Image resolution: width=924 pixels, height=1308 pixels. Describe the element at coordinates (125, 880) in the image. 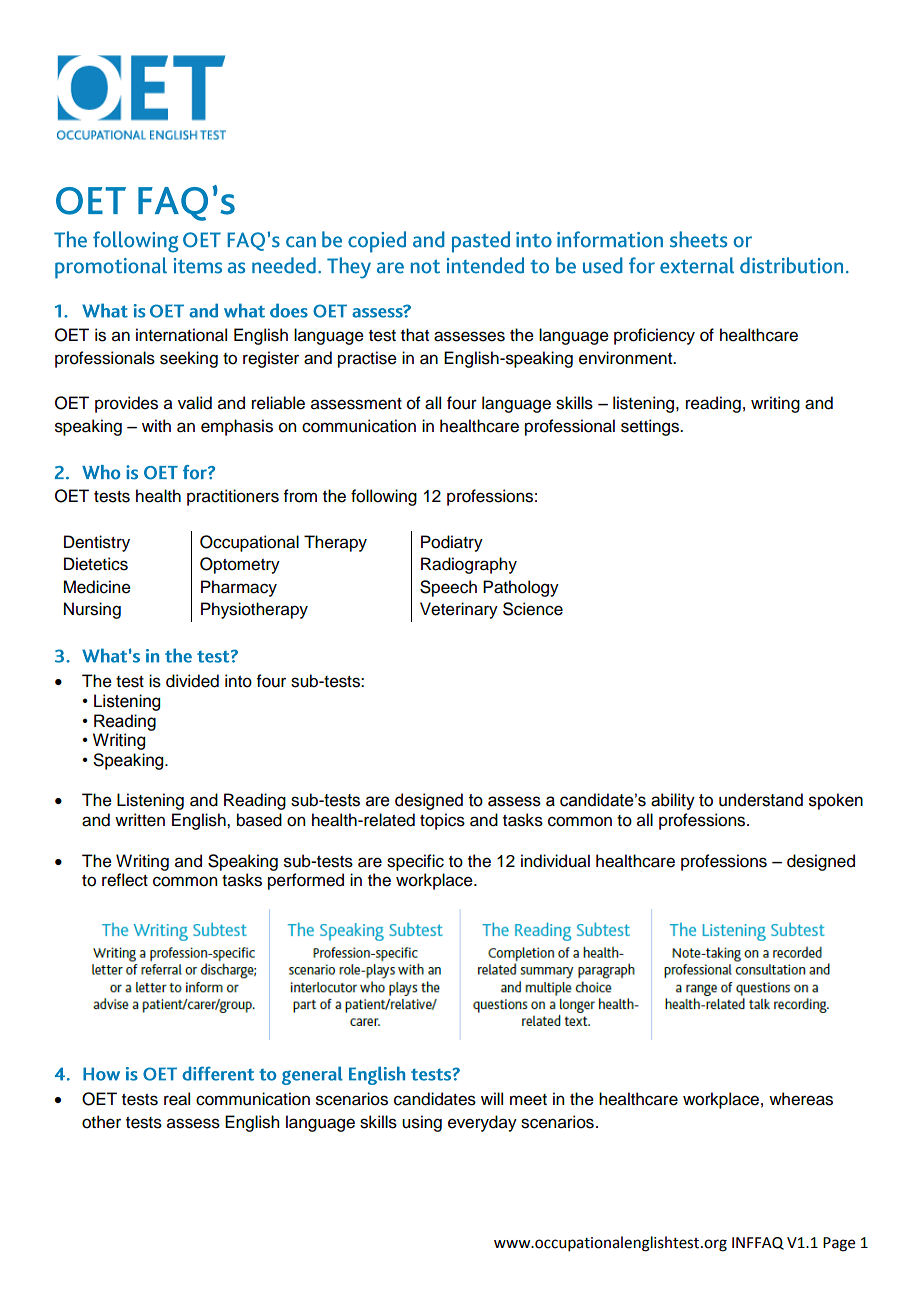

I see `reflect` at that location.
